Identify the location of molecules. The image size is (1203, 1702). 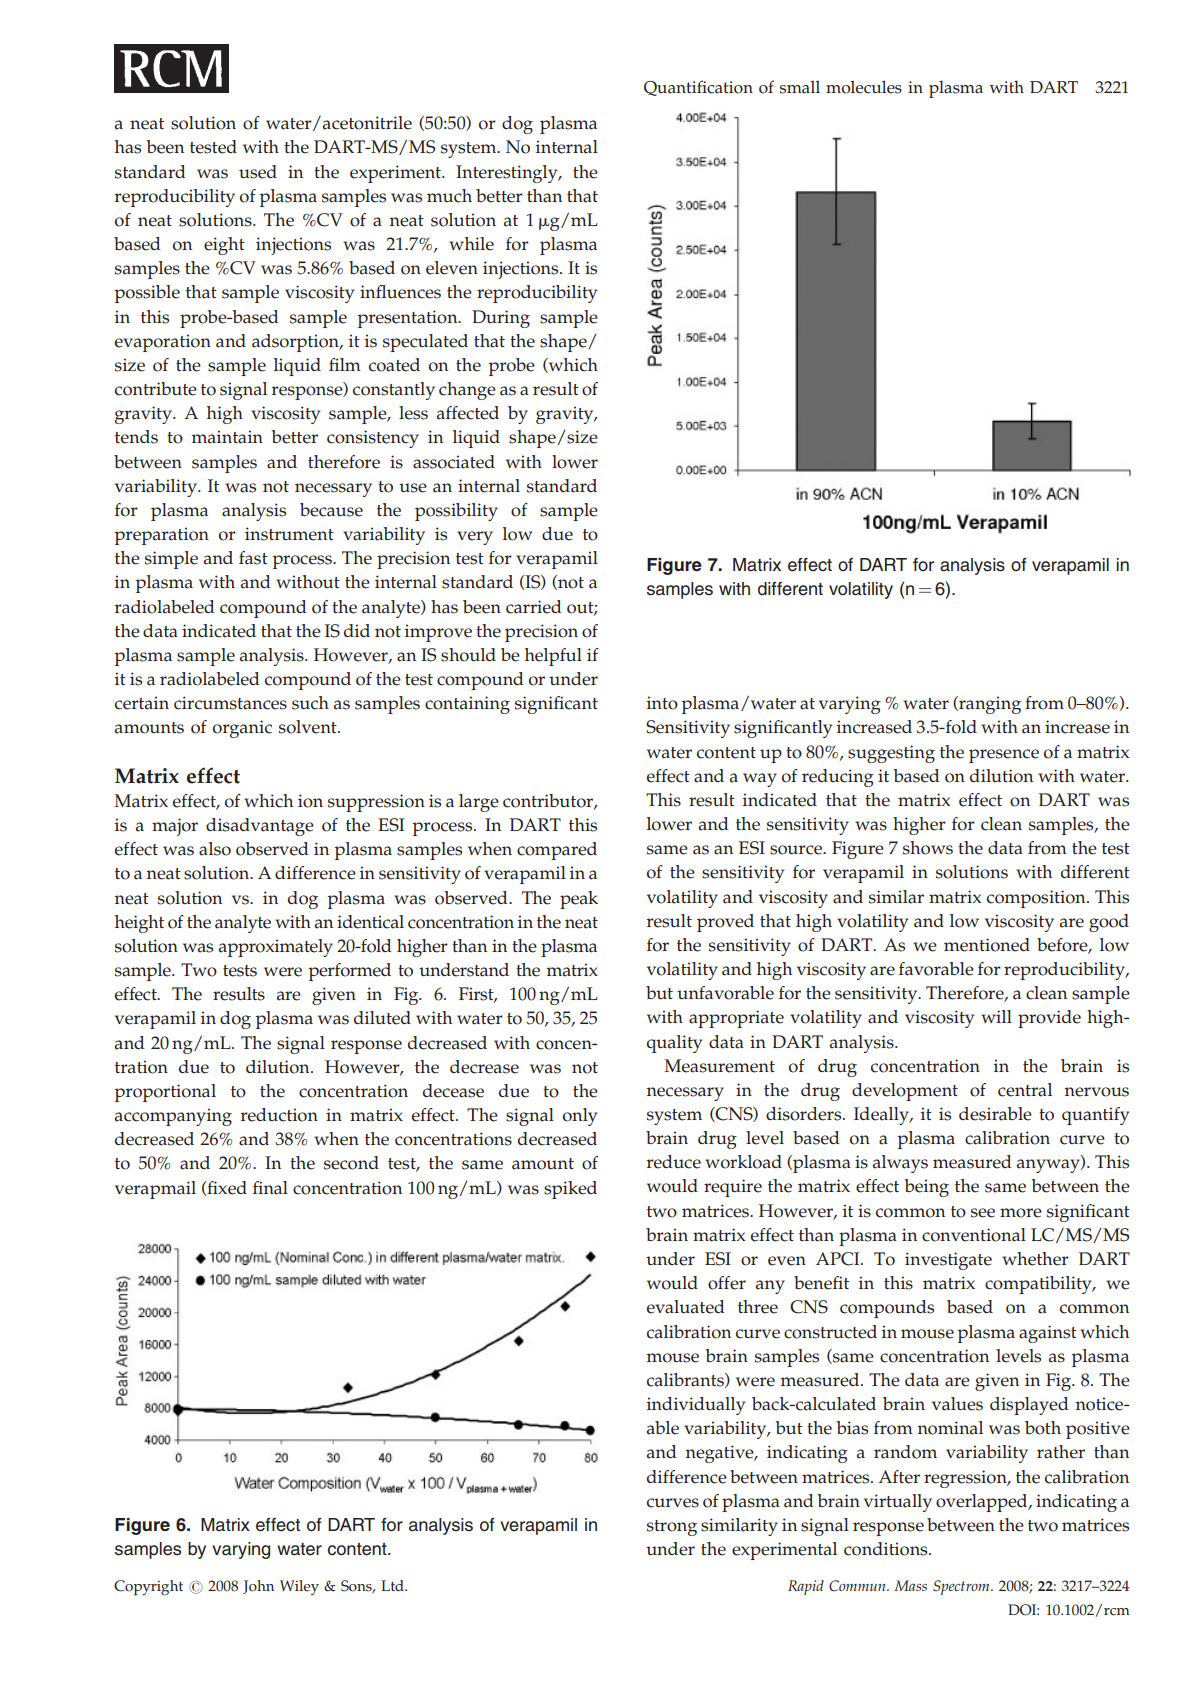
(864, 87).
